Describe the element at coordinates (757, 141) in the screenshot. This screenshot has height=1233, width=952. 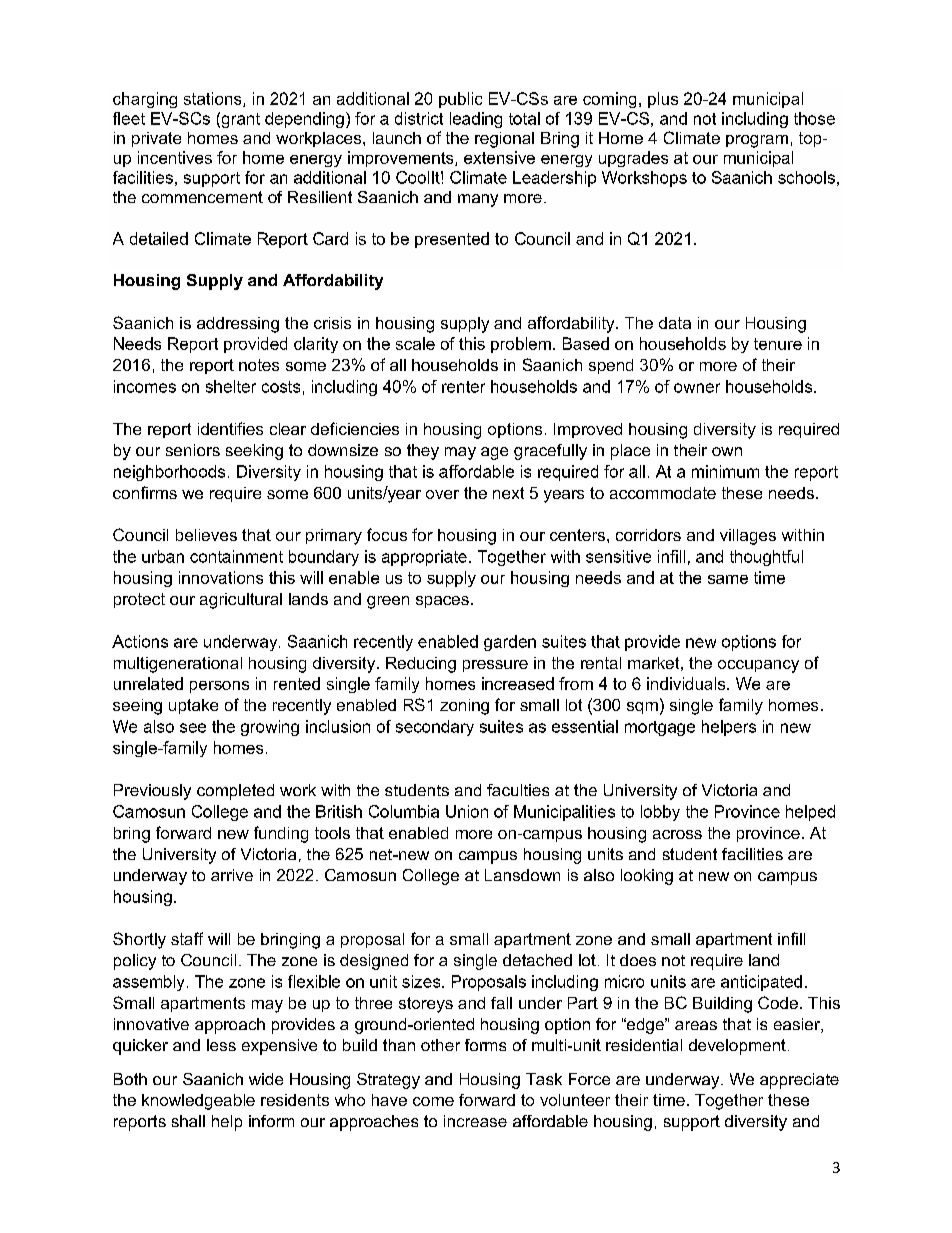
I see `program` at that location.
